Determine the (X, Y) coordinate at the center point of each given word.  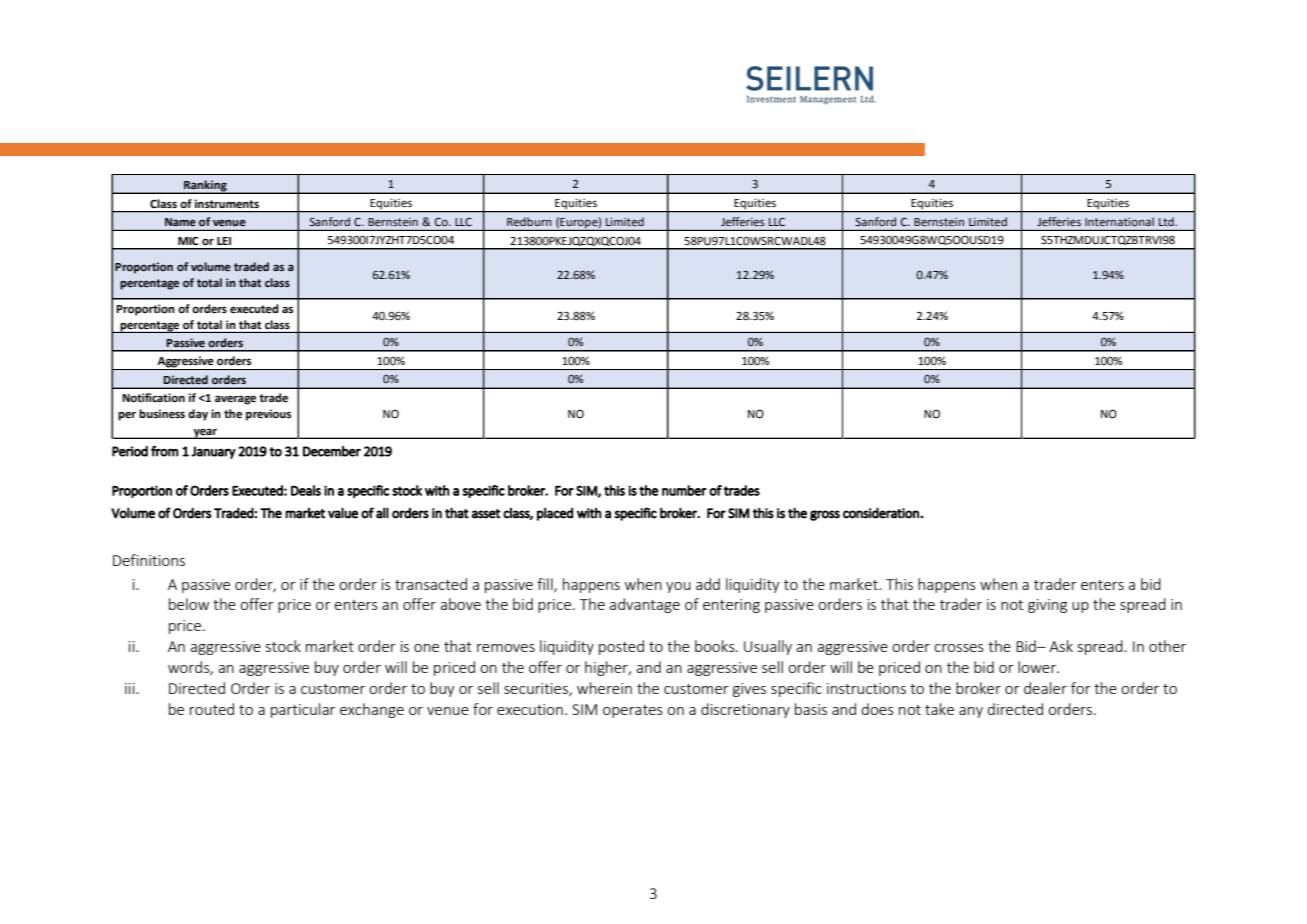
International (1119, 221)
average (235, 400)
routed (212, 709)
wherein (604, 688)
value (343, 513)
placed (555, 514)
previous (268, 415)
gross (825, 515)
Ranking (205, 187)
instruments (227, 204)
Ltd (1167, 221)
